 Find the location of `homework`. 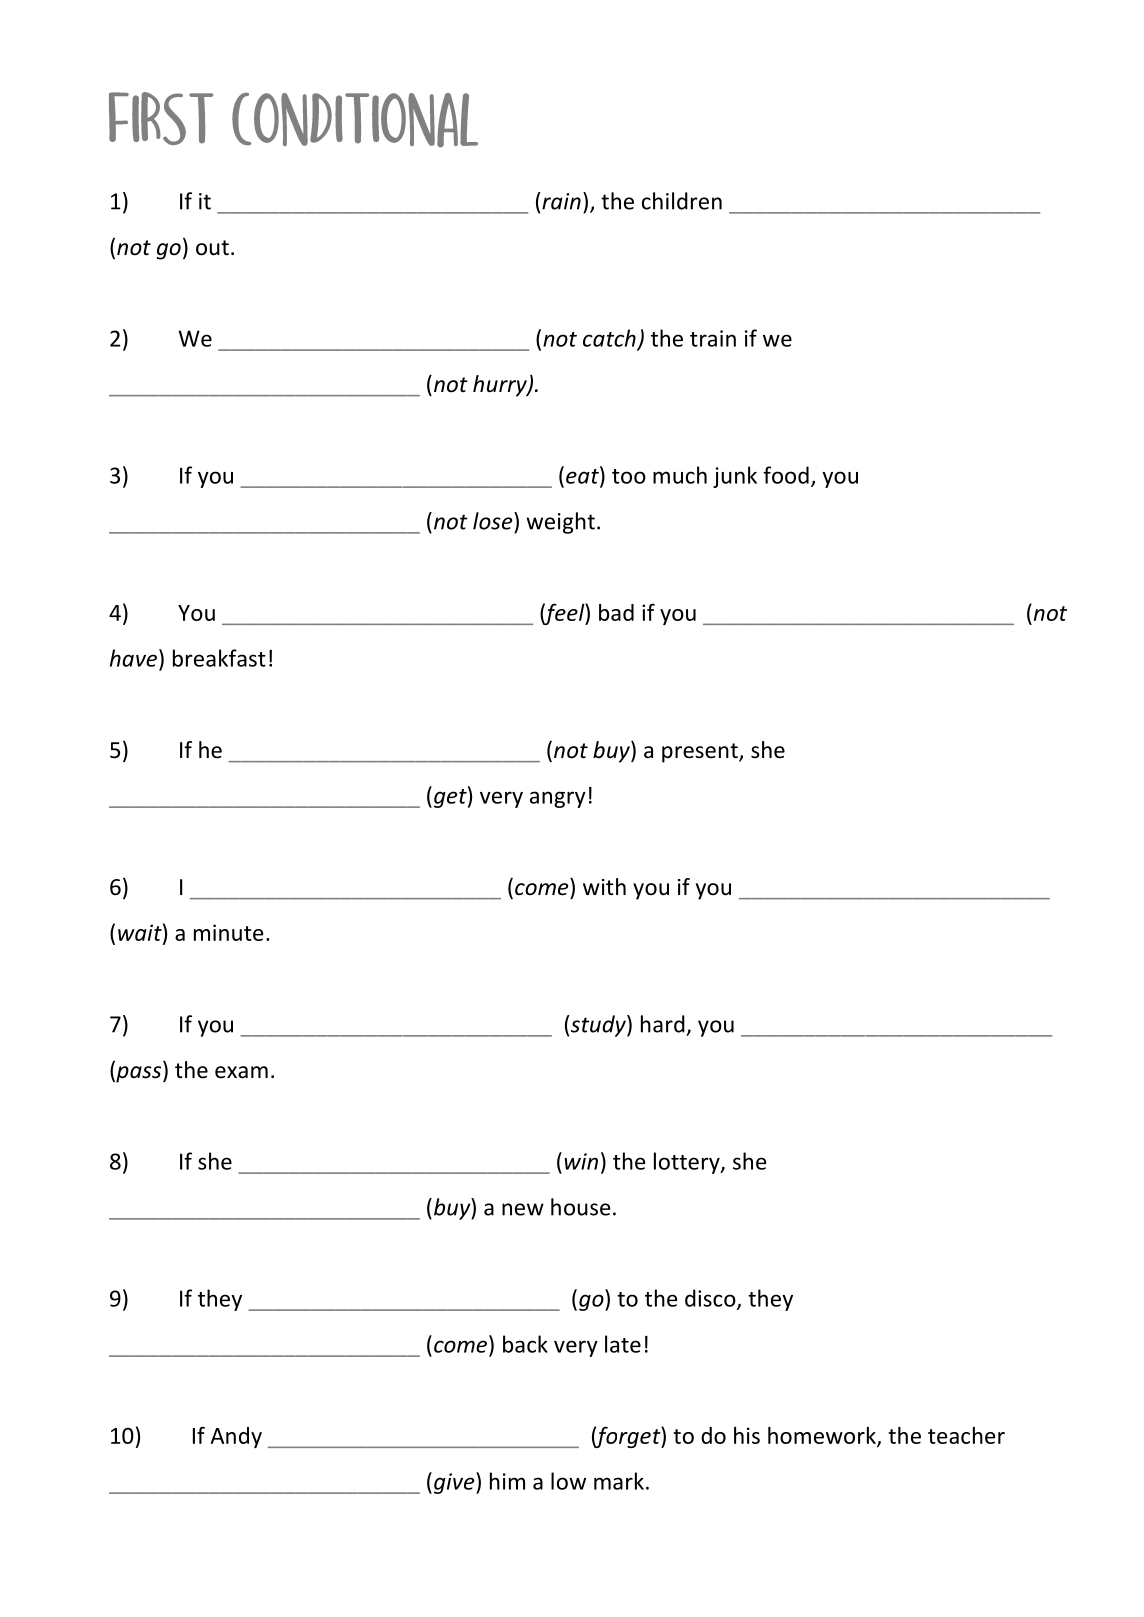

homework is located at coordinates (823, 1436).
